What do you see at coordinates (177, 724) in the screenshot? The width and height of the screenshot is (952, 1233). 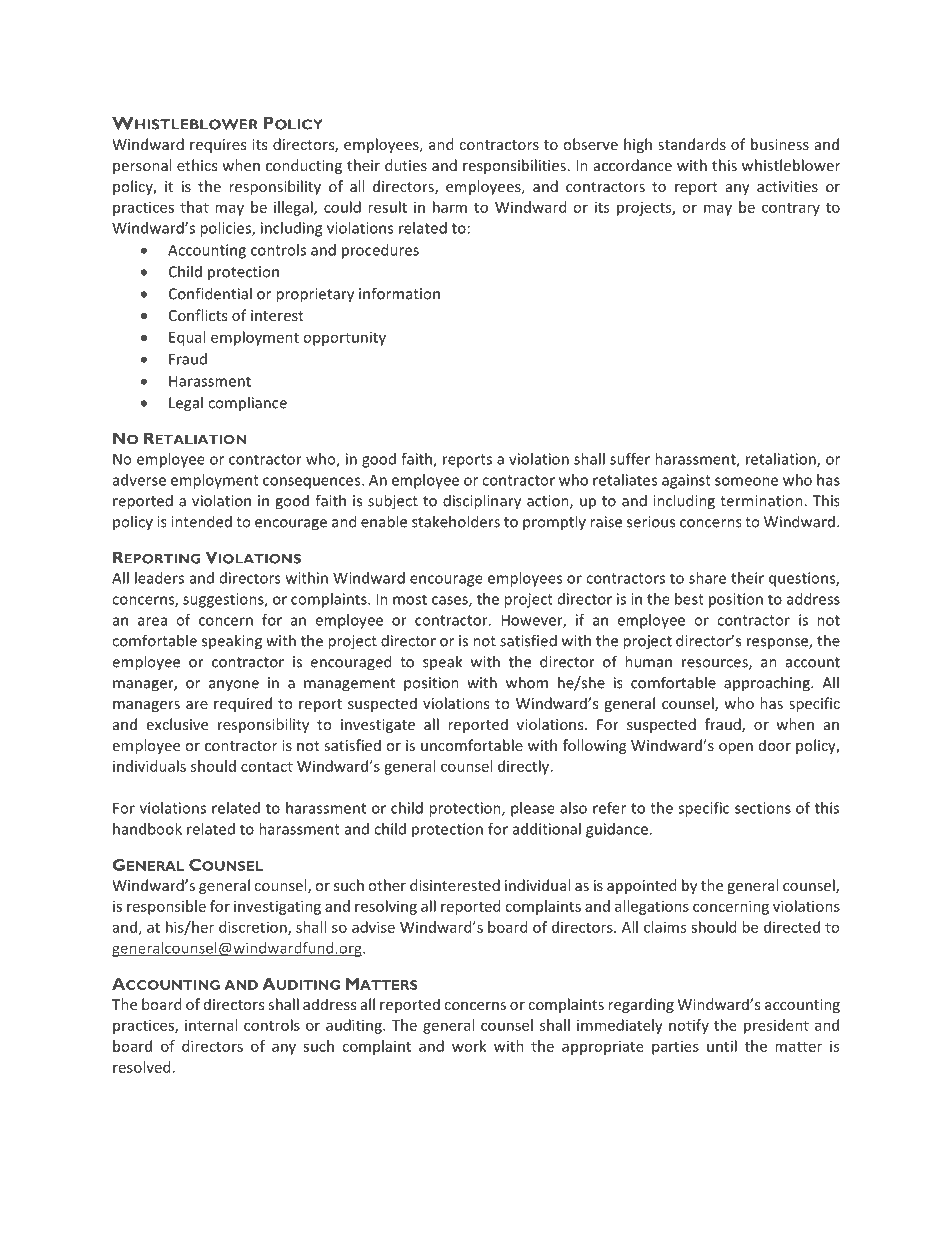 I see `exclusive` at bounding box center [177, 724].
